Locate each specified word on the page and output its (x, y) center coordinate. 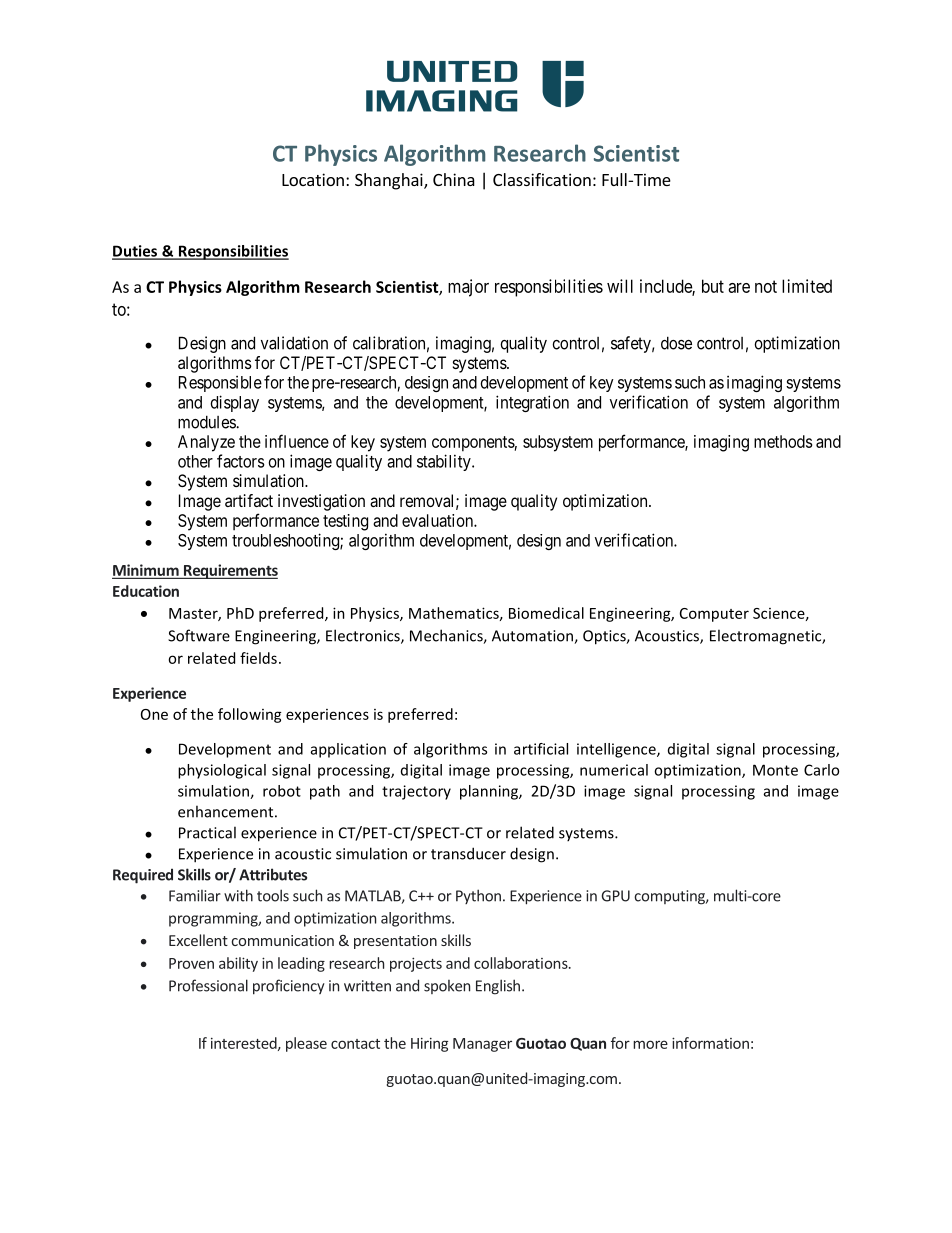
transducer (468, 853)
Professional (208, 985)
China (454, 179)
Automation (533, 637)
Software (199, 635)
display (235, 403)
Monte (775, 770)
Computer (714, 615)
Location (313, 179)
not (766, 286)
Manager (482, 1045)
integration (532, 403)
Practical (207, 832)
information (710, 1043)
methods (783, 441)
